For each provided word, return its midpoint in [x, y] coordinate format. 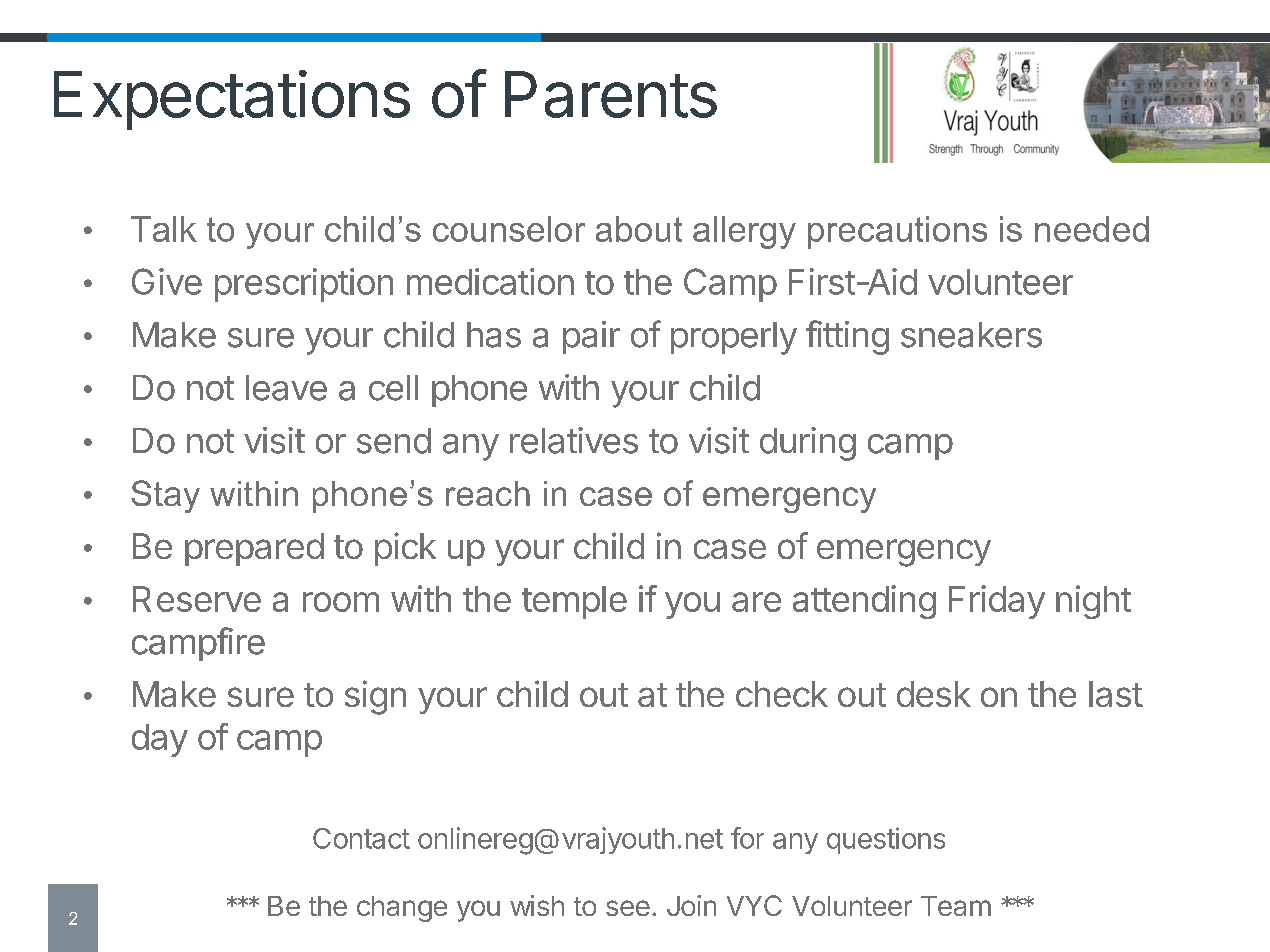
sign [375, 697]
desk [934, 694]
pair [591, 337]
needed [1092, 229]
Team [956, 906]
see [628, 908]
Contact [361, 838]
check [782, 694]
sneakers [971, 335]
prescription [304, 285]
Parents [611, 94]
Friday [997, 602]
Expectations [232, 100]
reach [488, 493]
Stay [165, 496]
